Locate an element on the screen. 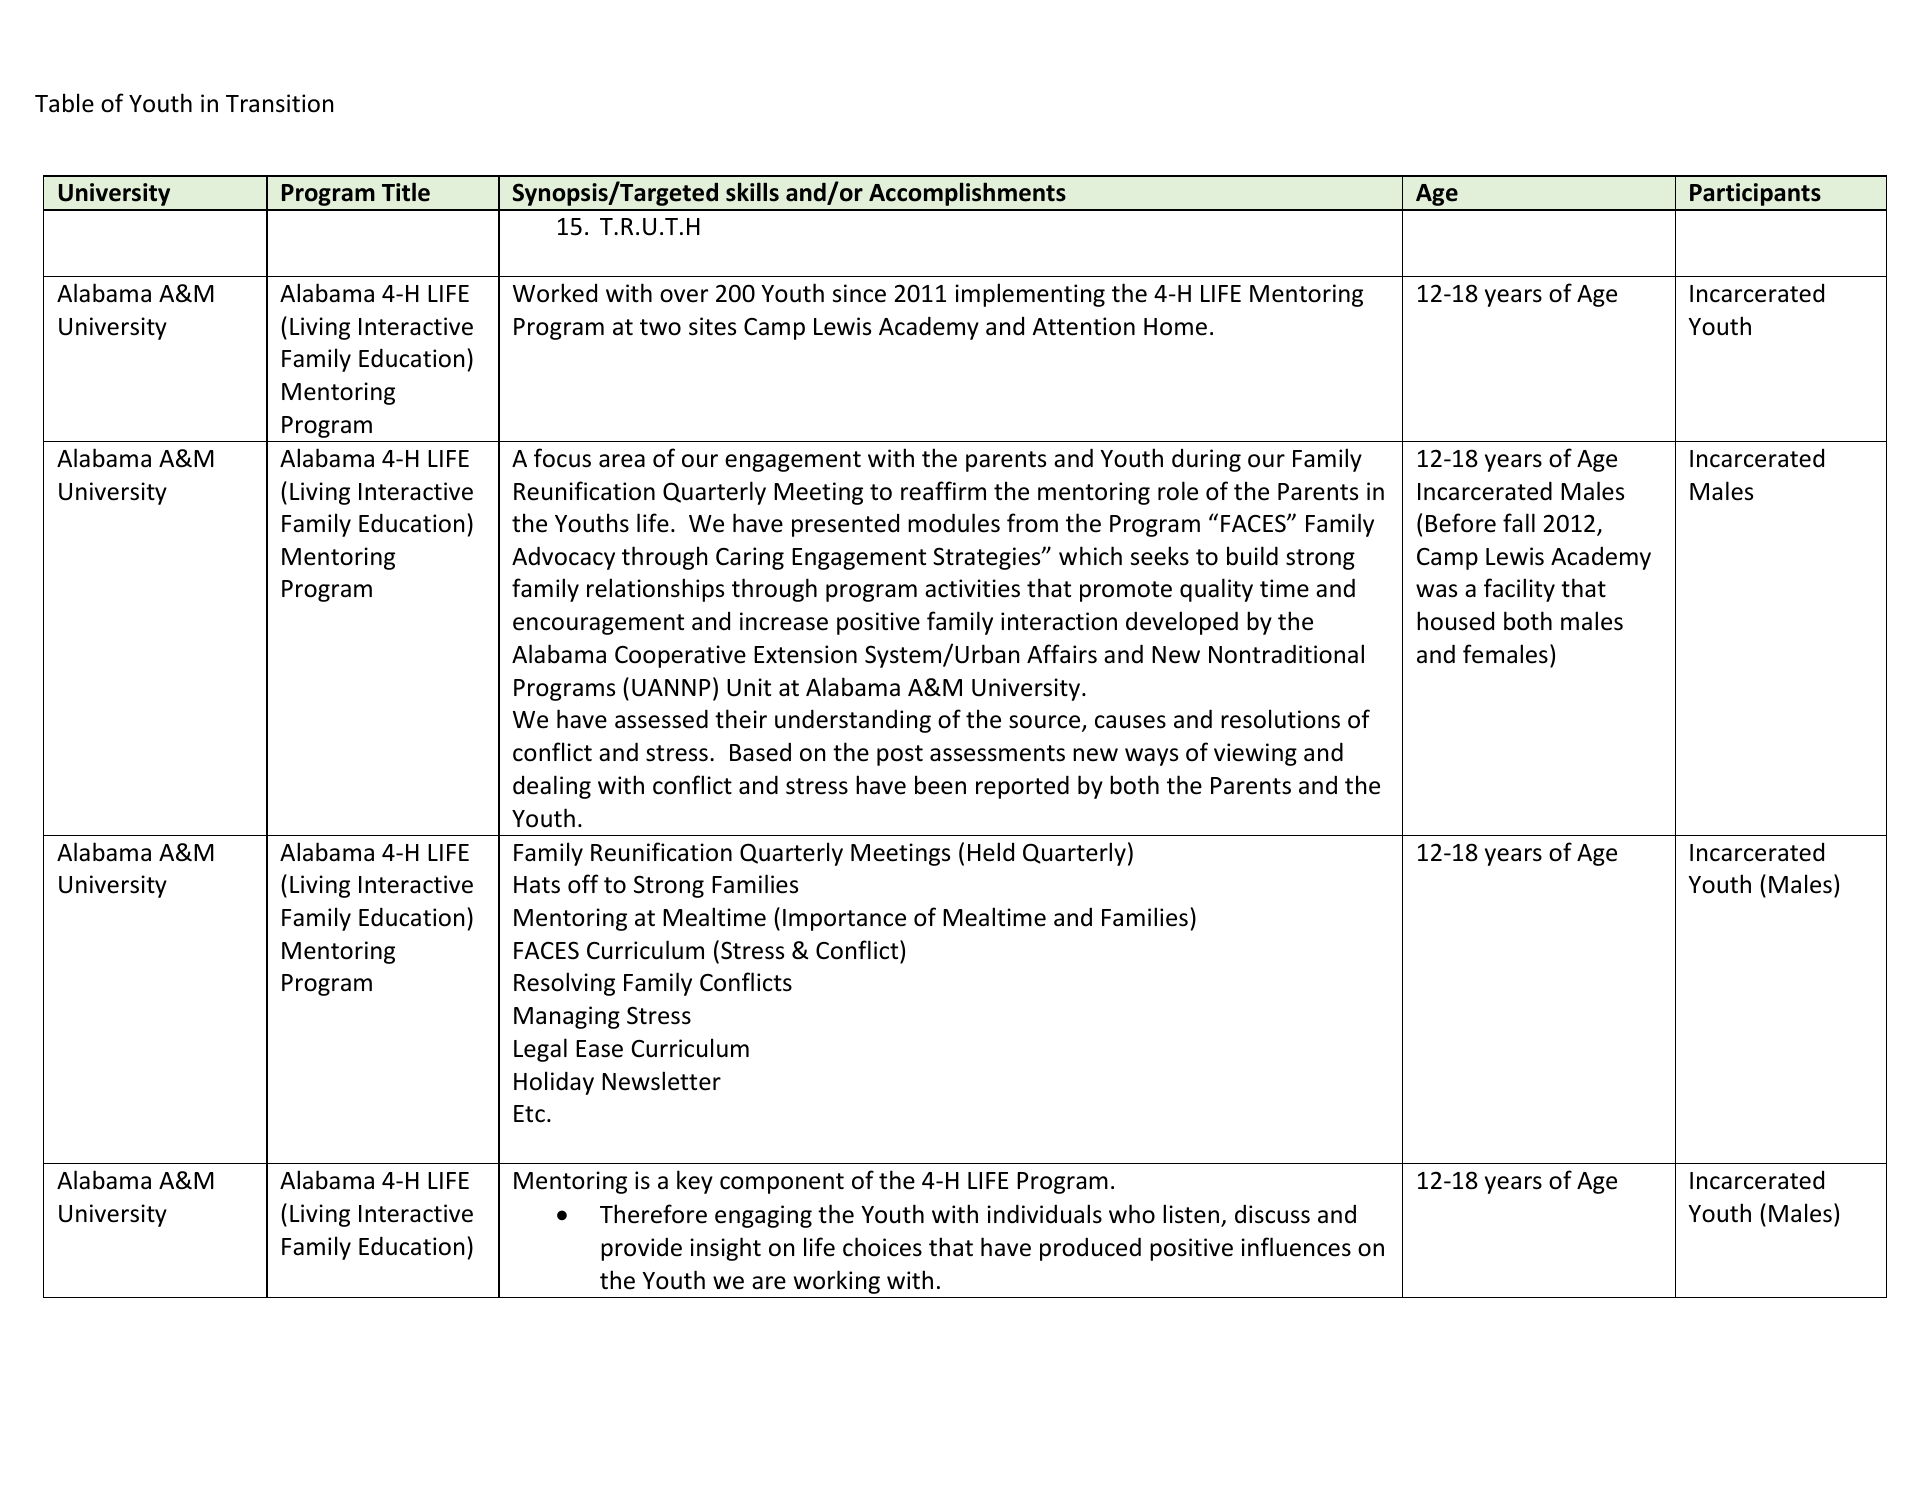 The image size is (1930, 1491). Importance is located at coordinates (844, 920).
